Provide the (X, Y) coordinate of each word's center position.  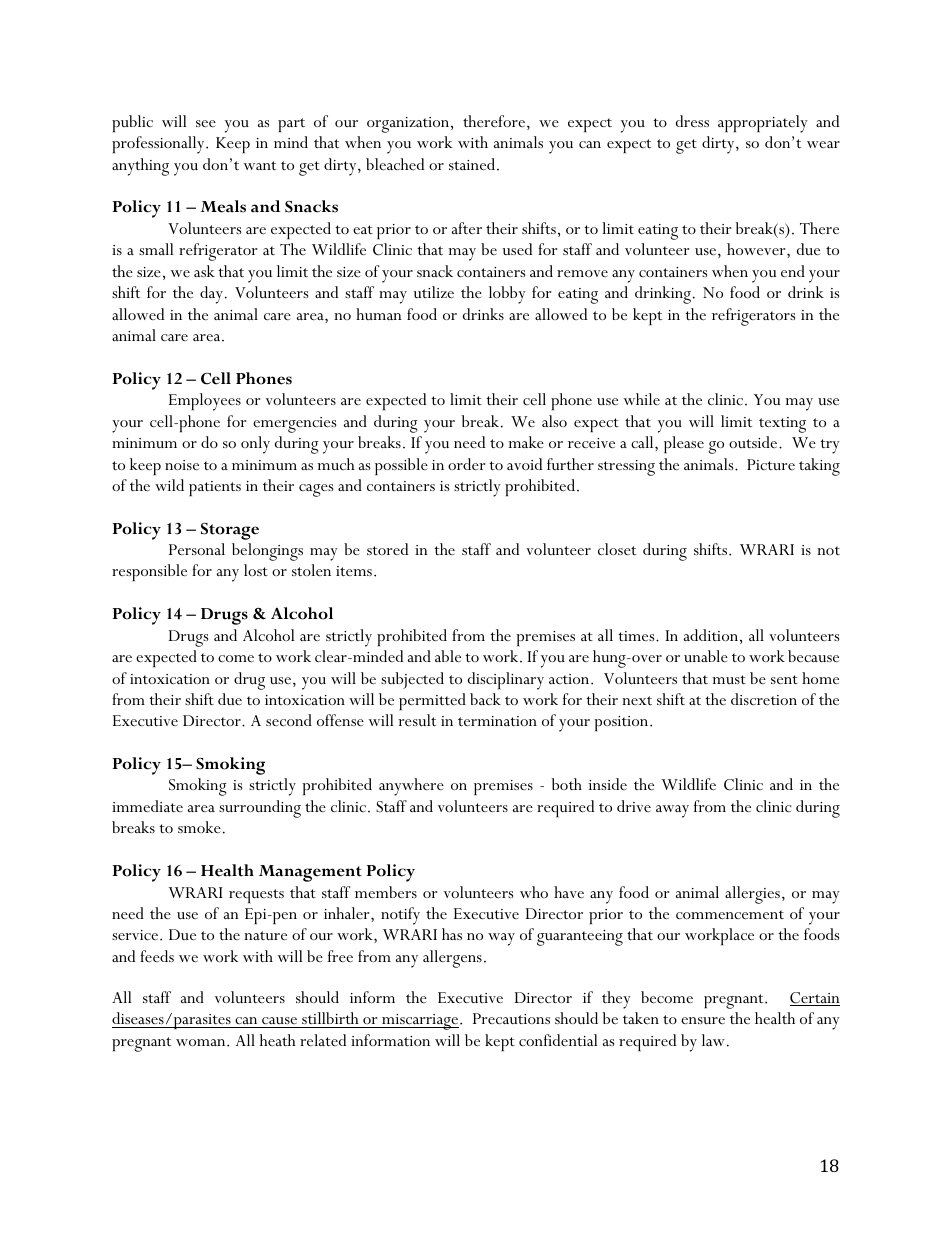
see (206, 123)
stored (387, 549)
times (637, 636)
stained (473, 164)
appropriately (763, 124)
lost (256, 570)
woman (202, 1042)
